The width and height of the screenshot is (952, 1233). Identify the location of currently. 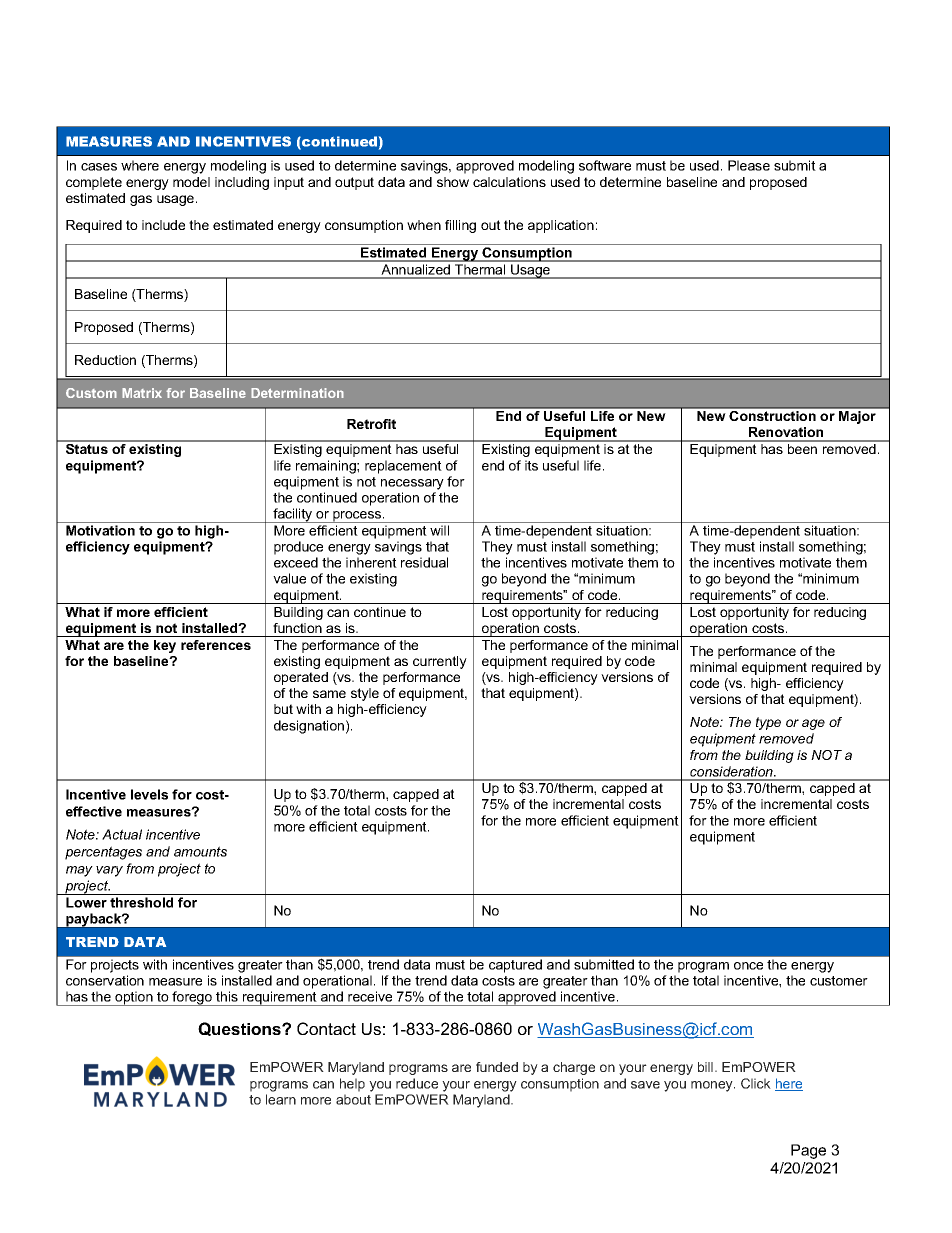
(440, 662).
